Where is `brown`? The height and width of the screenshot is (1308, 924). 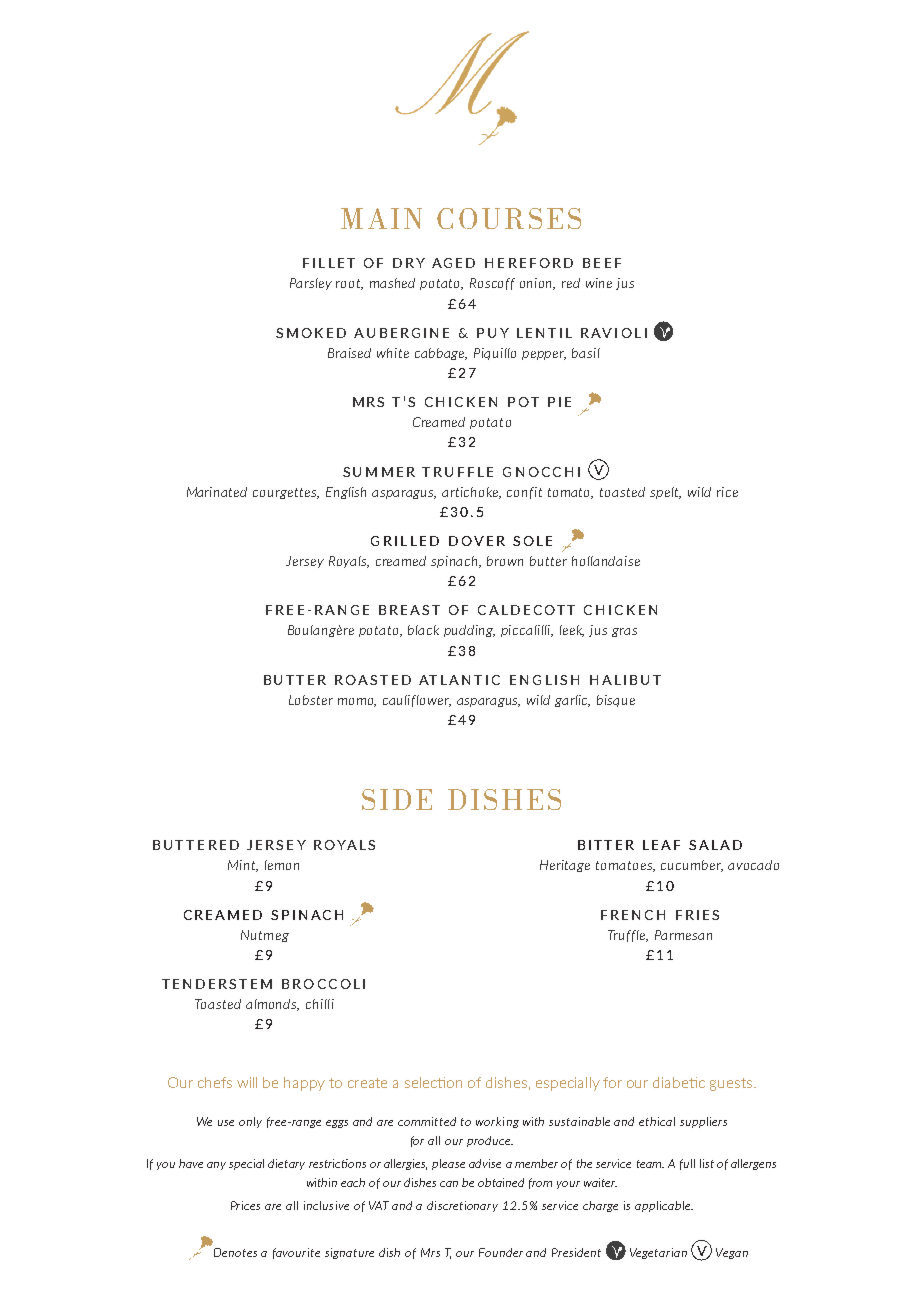 brown is located at coordinates (505, 561).
